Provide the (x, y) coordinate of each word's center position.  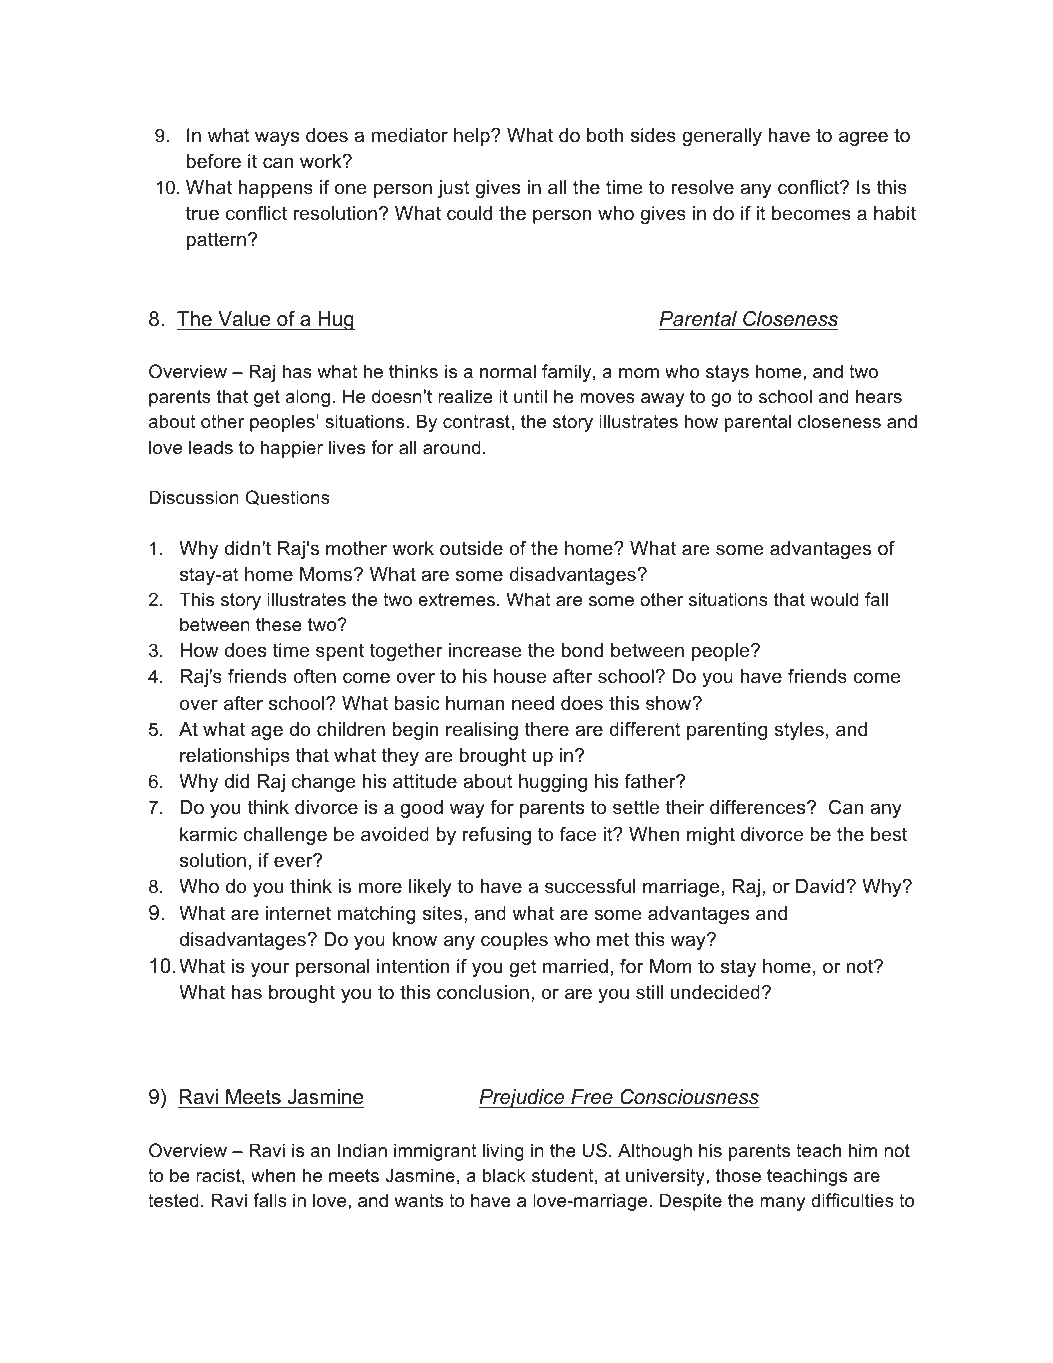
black (504, 1175)
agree (863, 138)
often (314, 676)
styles (799, 731)
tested (173, 1200)
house (520, 676)
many (782, 1204)
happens (275, 189)
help (473, 137)
